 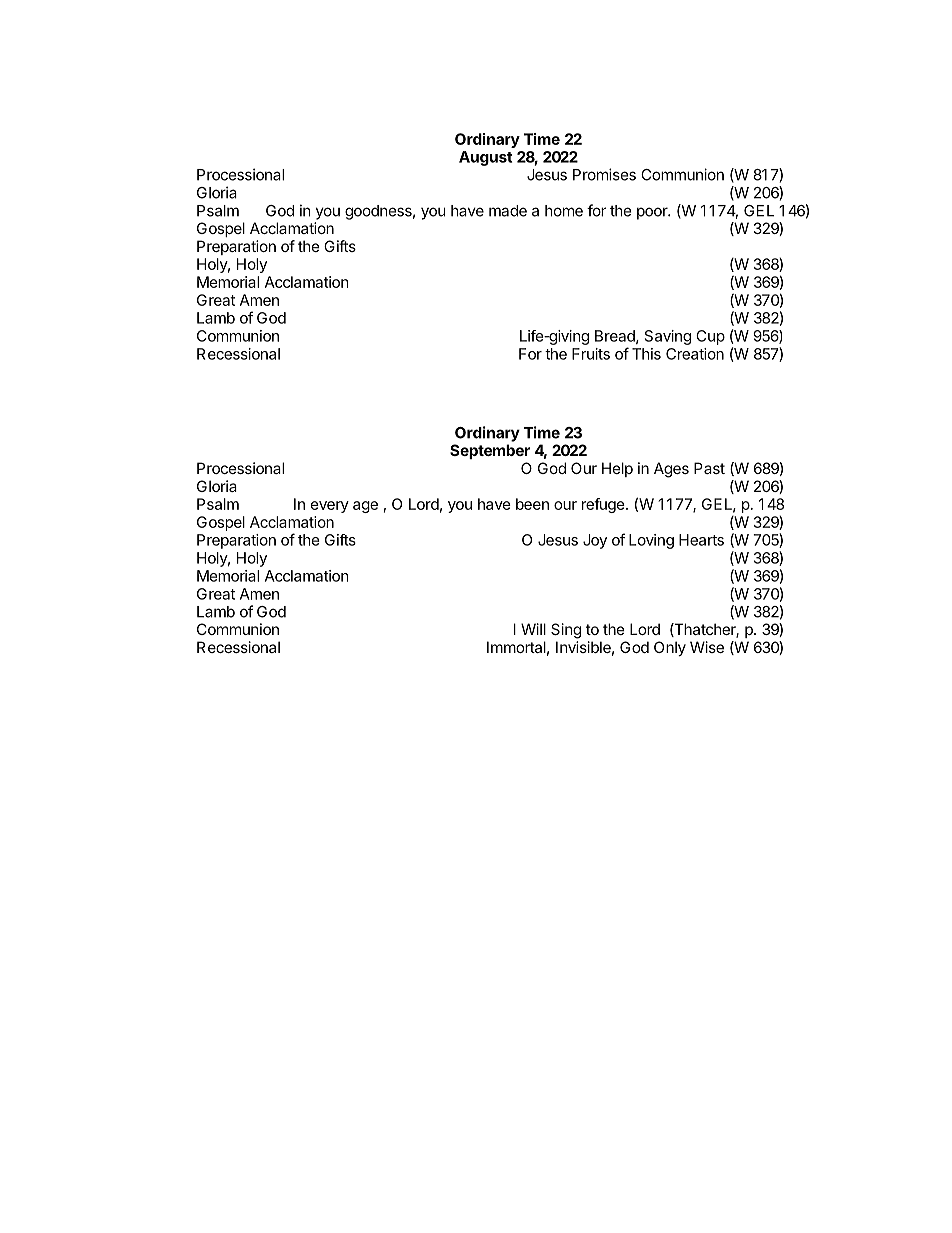 What do you see at coordinates (566, 631) in the document?
I see `Sing` at bounding box center [566, 631].
